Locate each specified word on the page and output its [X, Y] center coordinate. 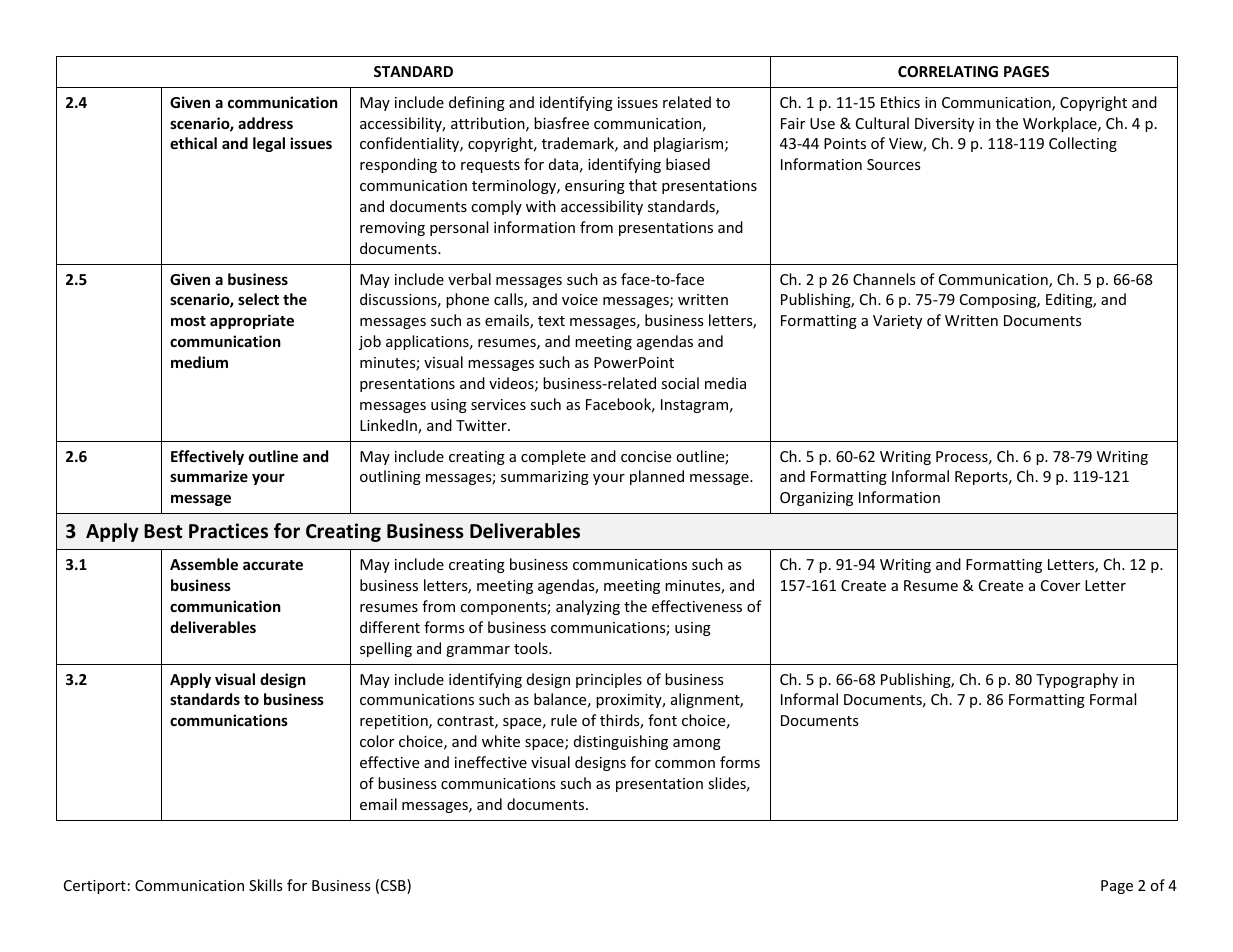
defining [477, 103]
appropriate [252, 321]
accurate [273, 565]
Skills [266, 885]
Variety [897, 322]
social [680, 383]
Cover [1060, 585]
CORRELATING [948, 71]
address [265, 123]
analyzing [588, 607]
